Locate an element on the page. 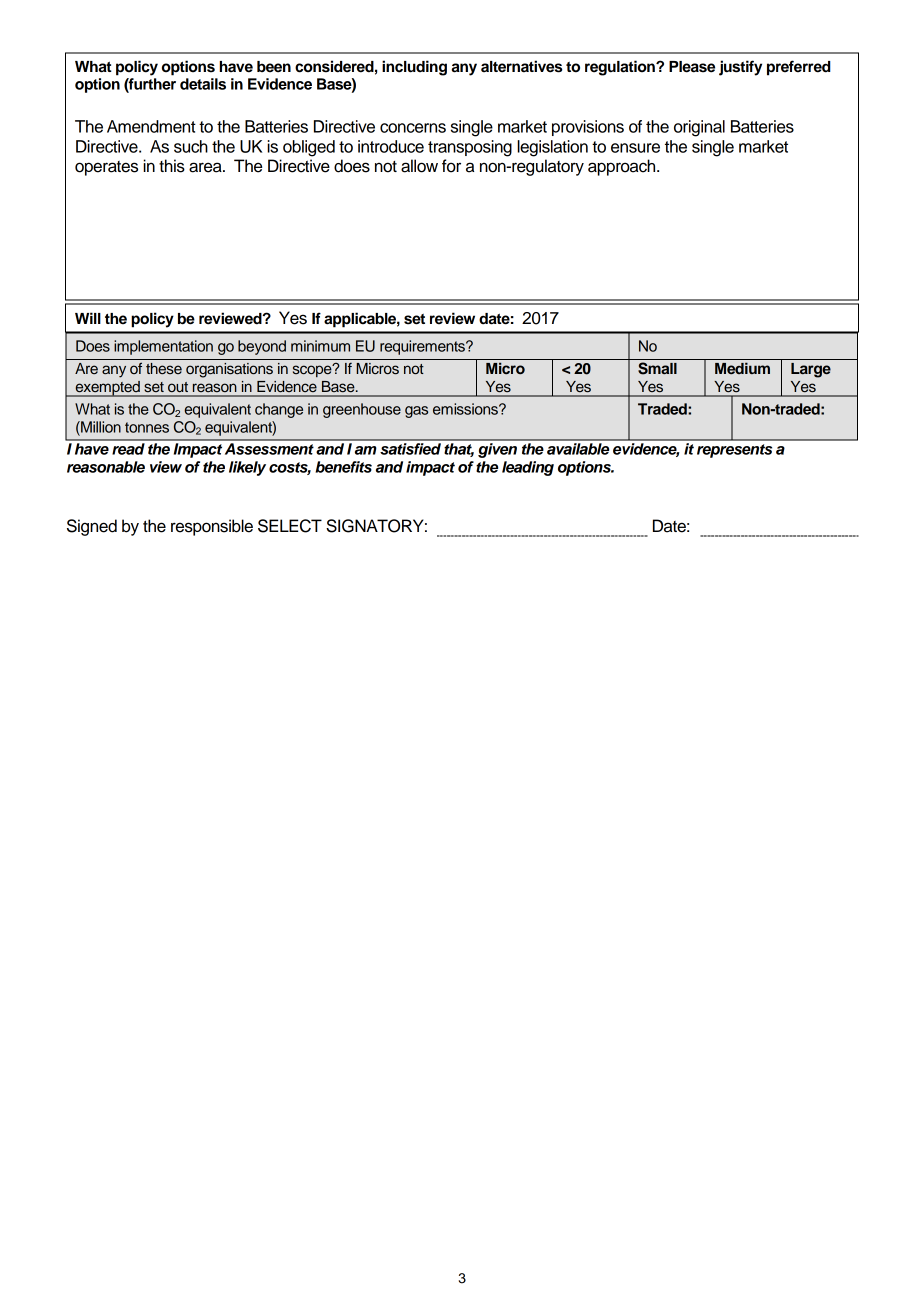 This document has height=1308, width=924. Medium is located at coordinates (742, 368).
